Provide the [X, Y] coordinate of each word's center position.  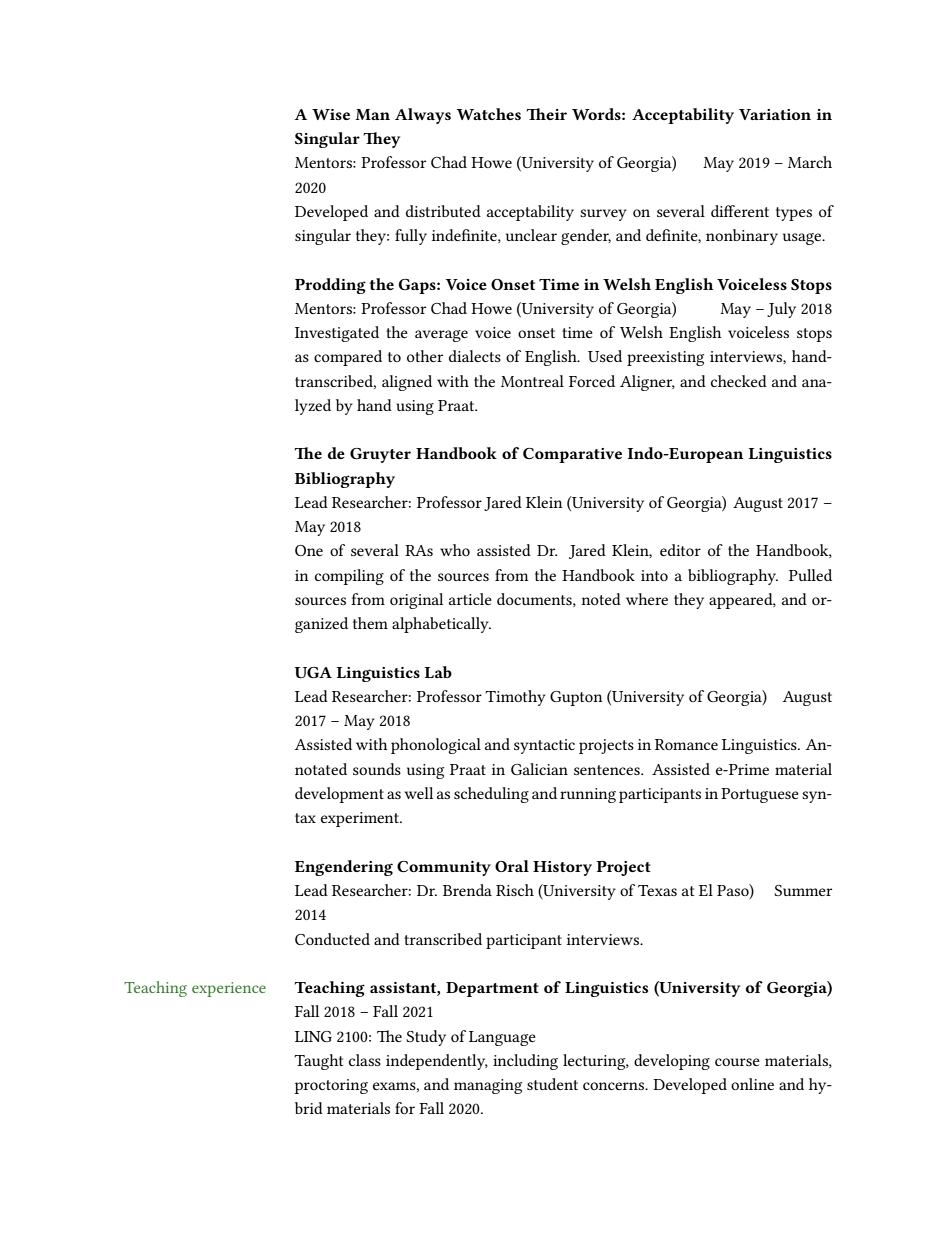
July [781, 310]
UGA [313, 672]
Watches [489, 114]
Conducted [332, 939]
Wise [331, 114]
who [455, 550]
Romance [686, 744]
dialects [475, 356]
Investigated [337, 334]
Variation [775, 114]
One [309, 550]
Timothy [515, 698]
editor [680, 550]
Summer [803, 890]
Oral [512, 866]
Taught [318, 1062]
